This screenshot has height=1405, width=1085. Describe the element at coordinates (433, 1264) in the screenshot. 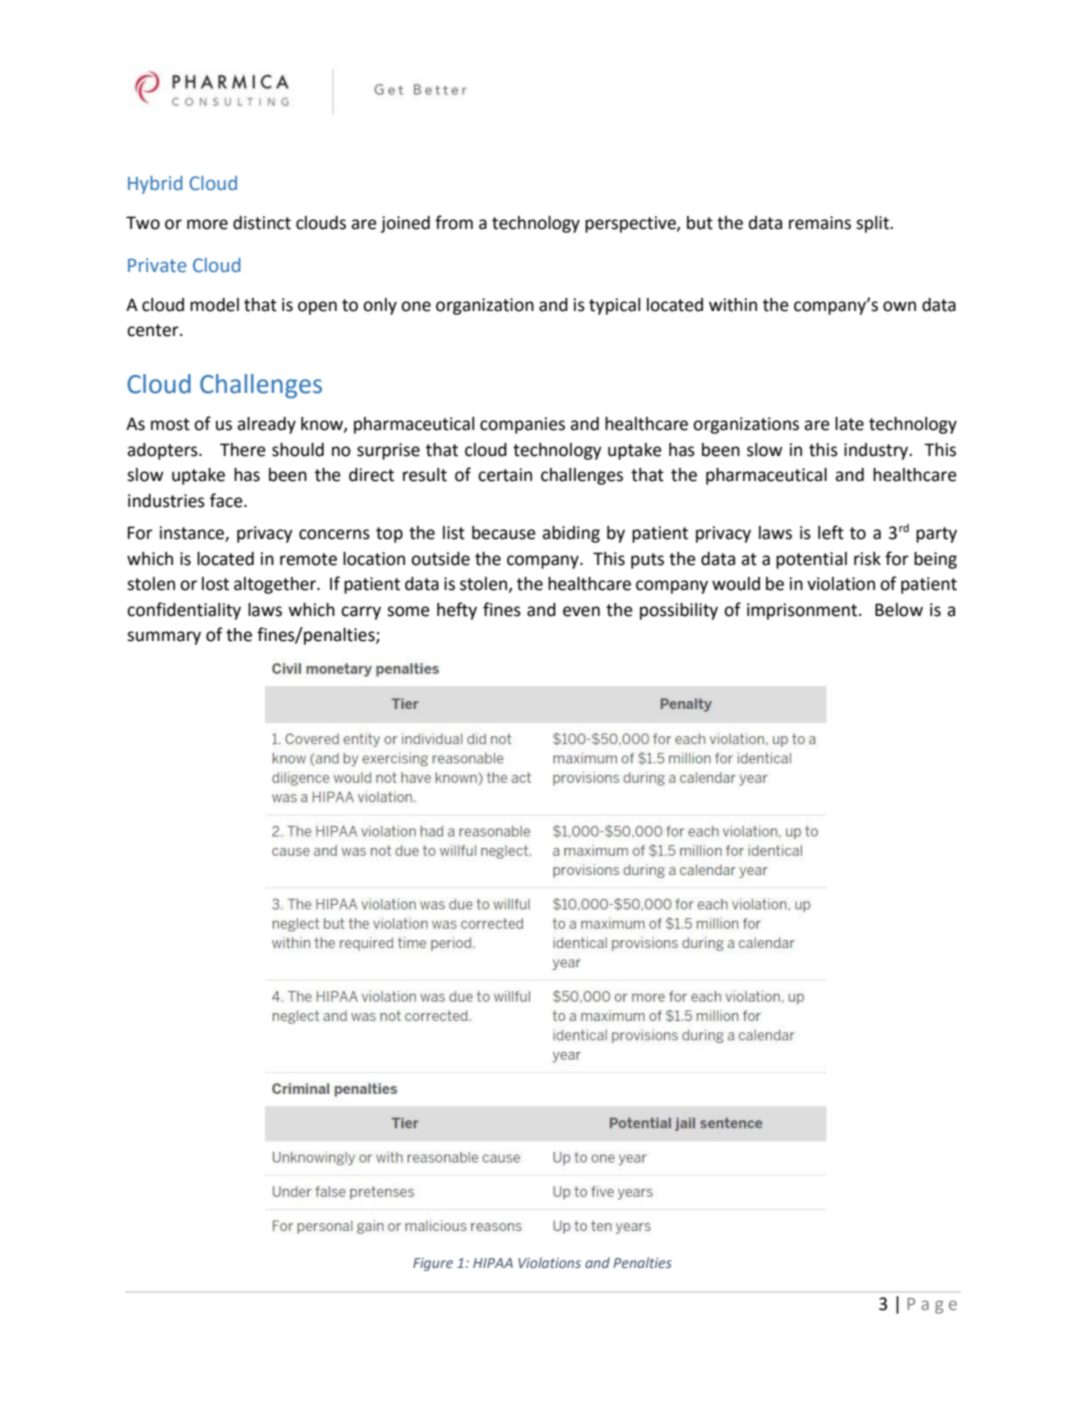

I see `Figure` at that location.
